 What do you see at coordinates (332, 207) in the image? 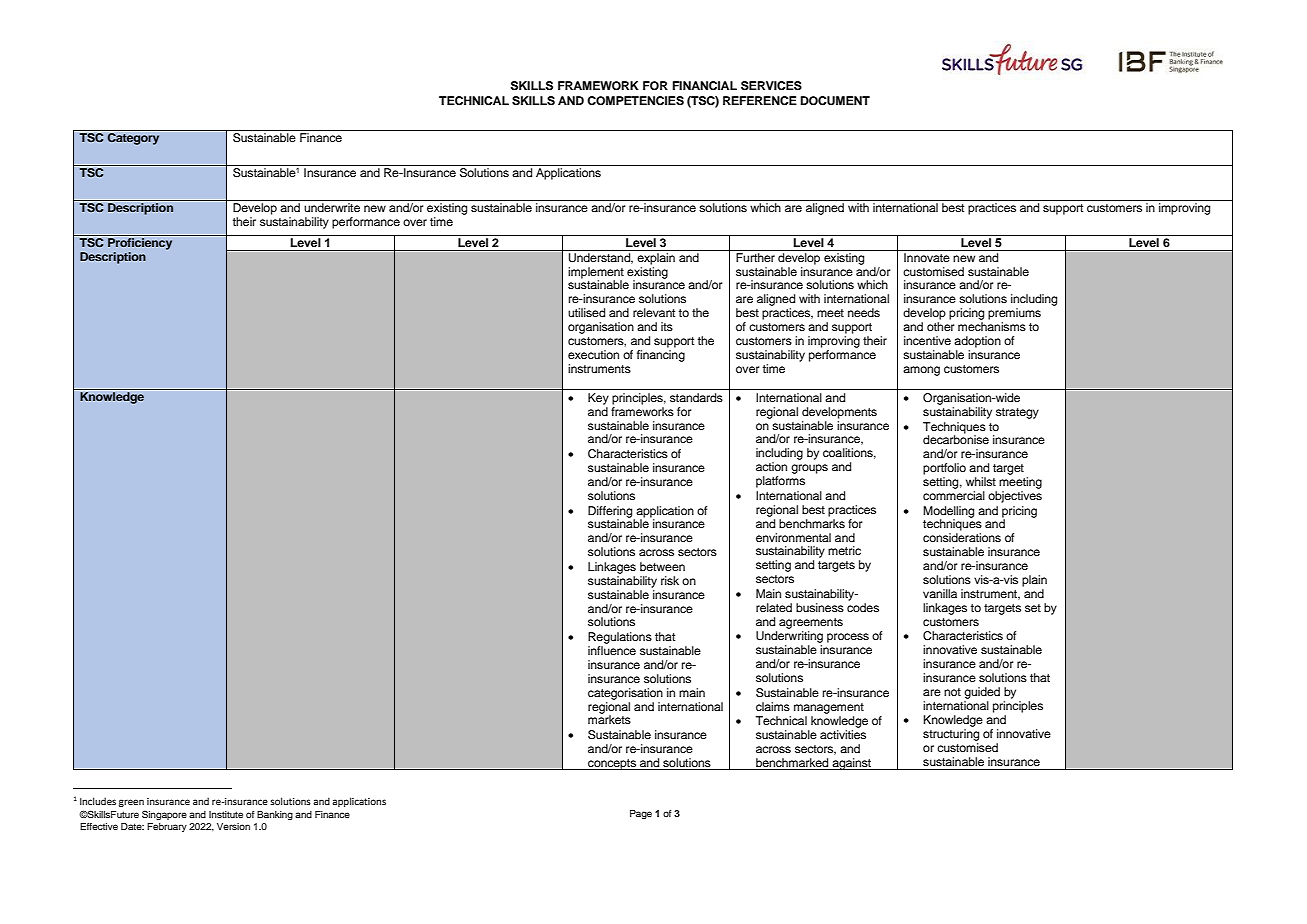
I see `underwrite` at bounding box center [332, 207].
